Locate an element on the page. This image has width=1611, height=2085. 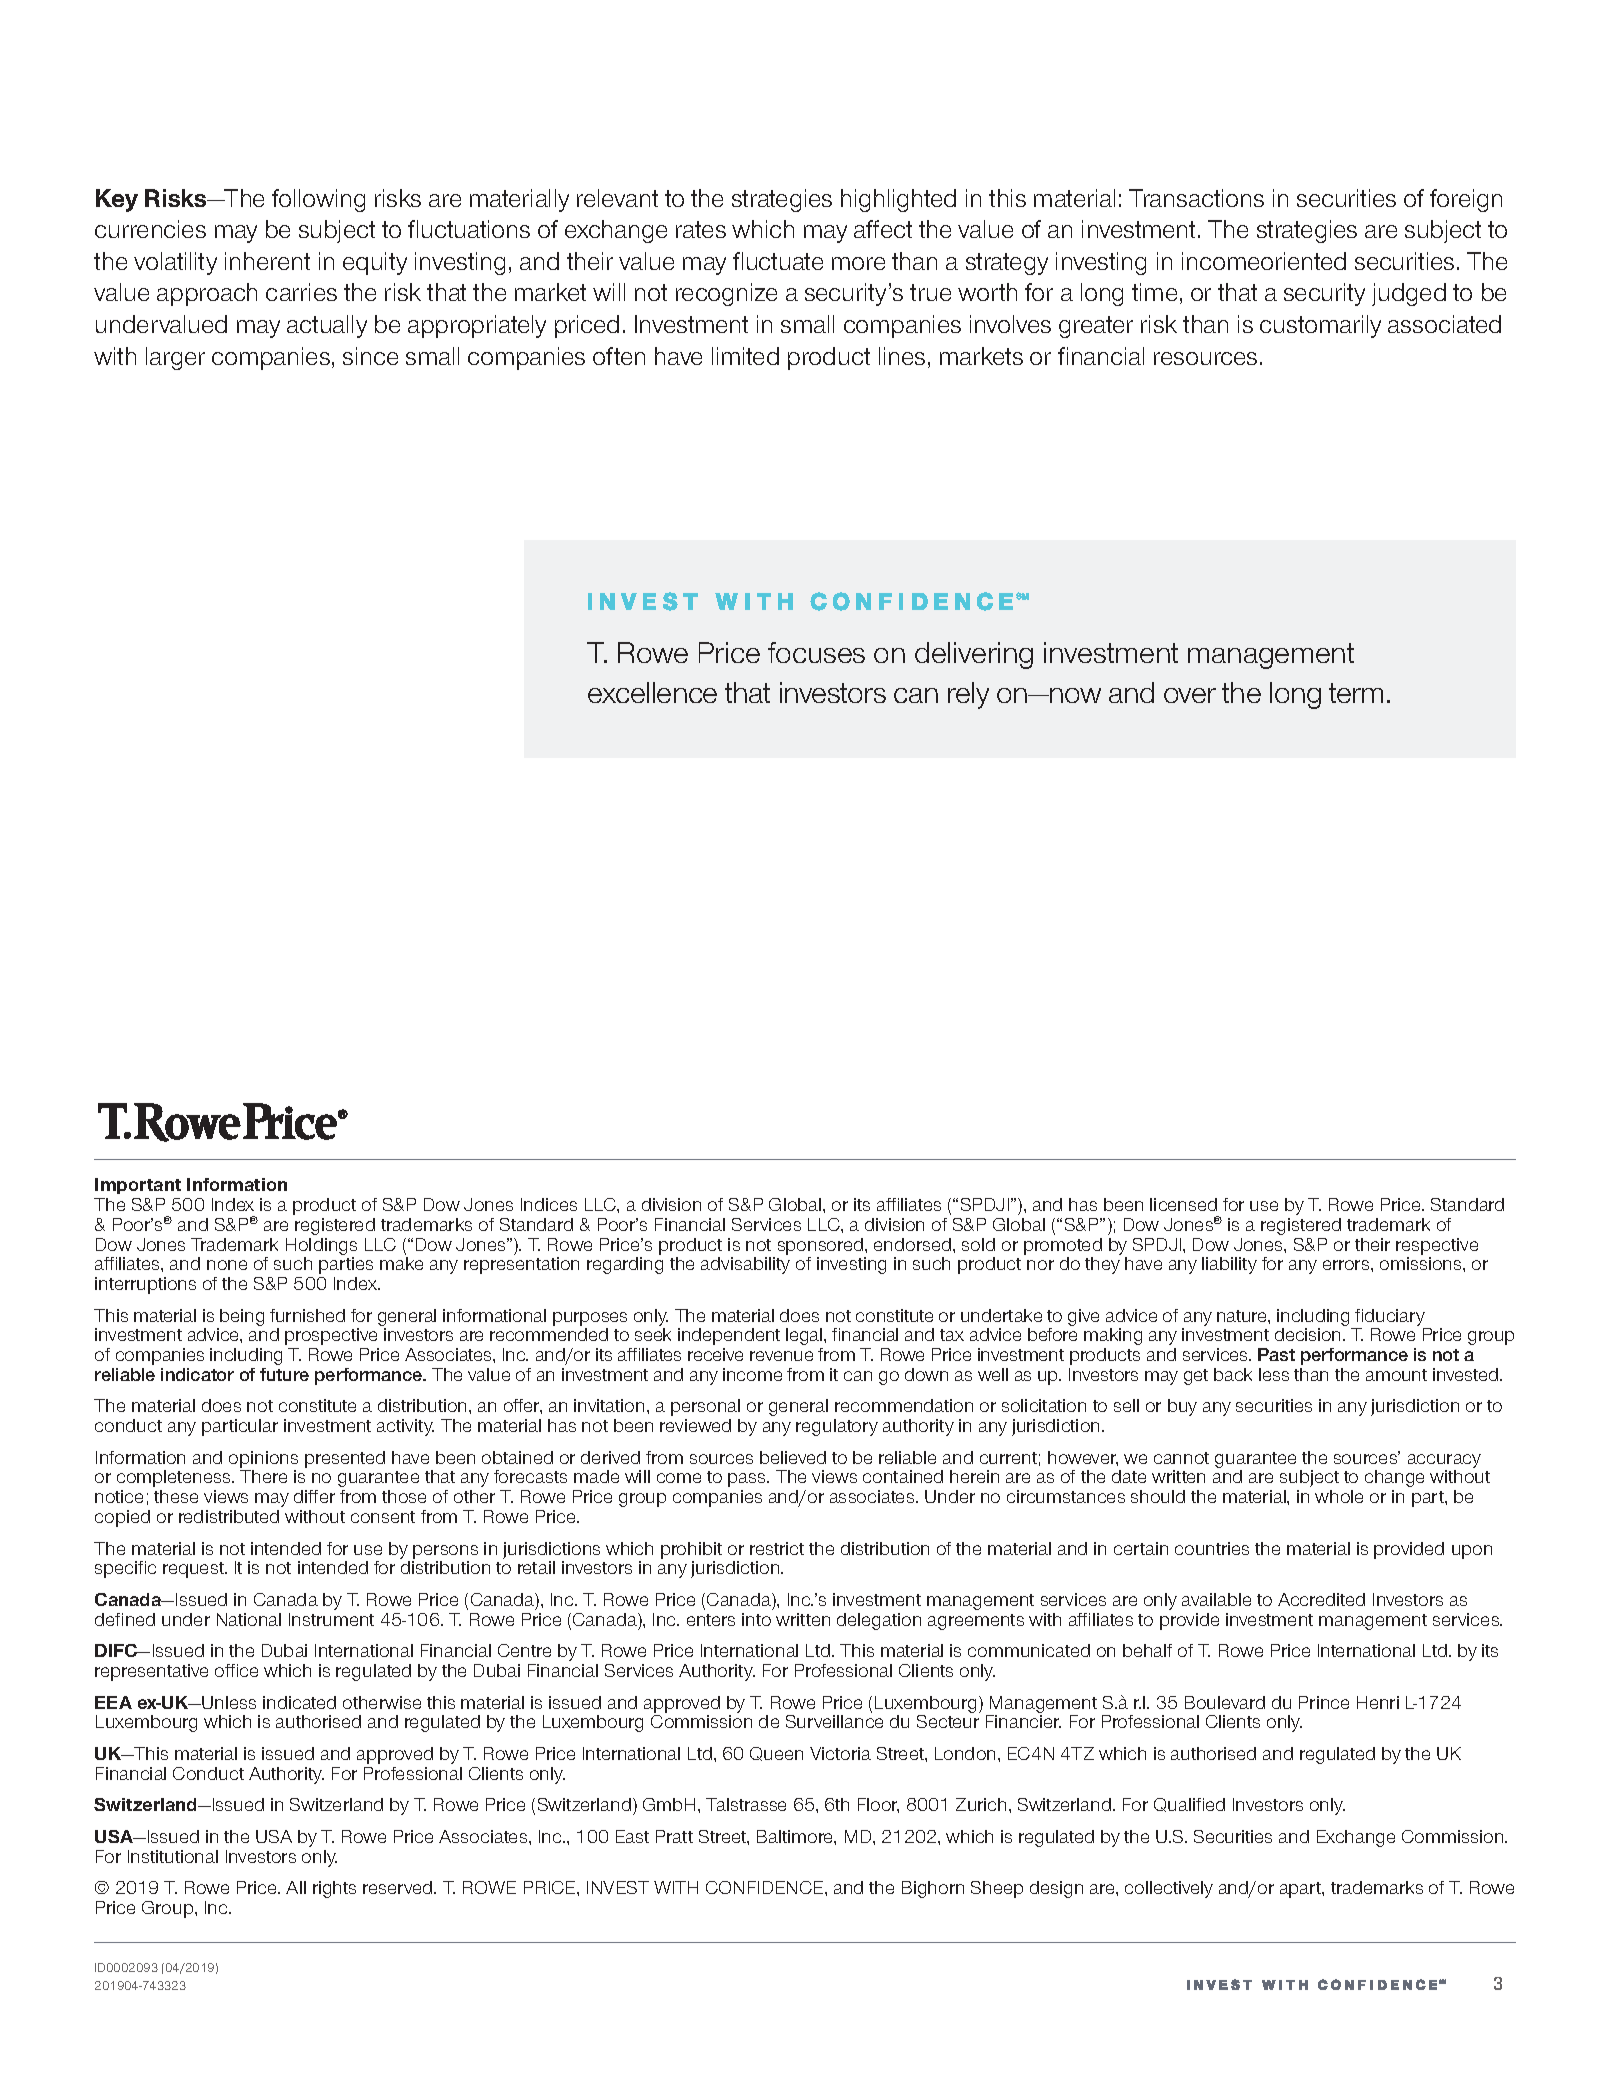
redistributed is located at coordinates (229, 1516).
